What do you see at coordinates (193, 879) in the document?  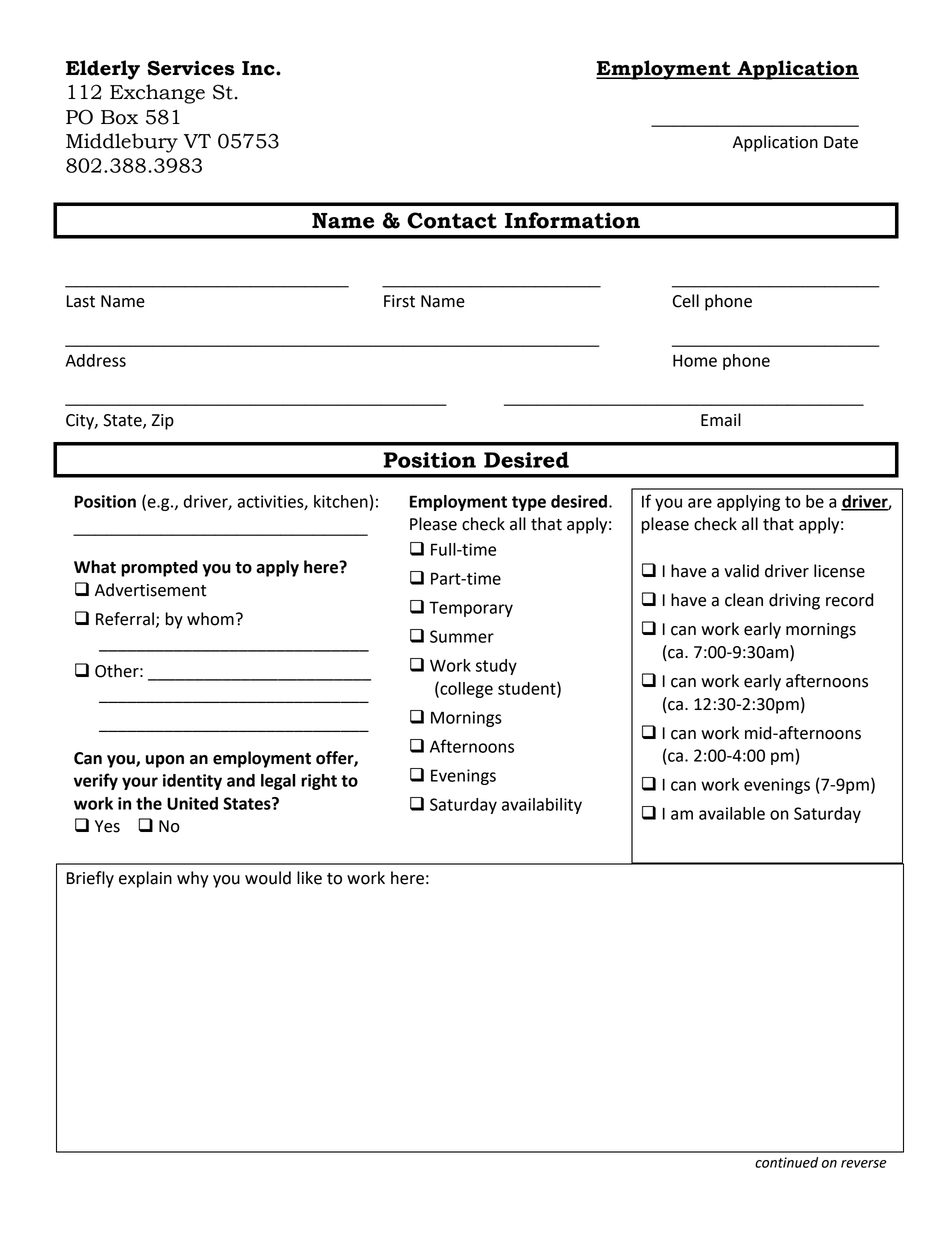 I see `why` at bounding box center [193, 879].
